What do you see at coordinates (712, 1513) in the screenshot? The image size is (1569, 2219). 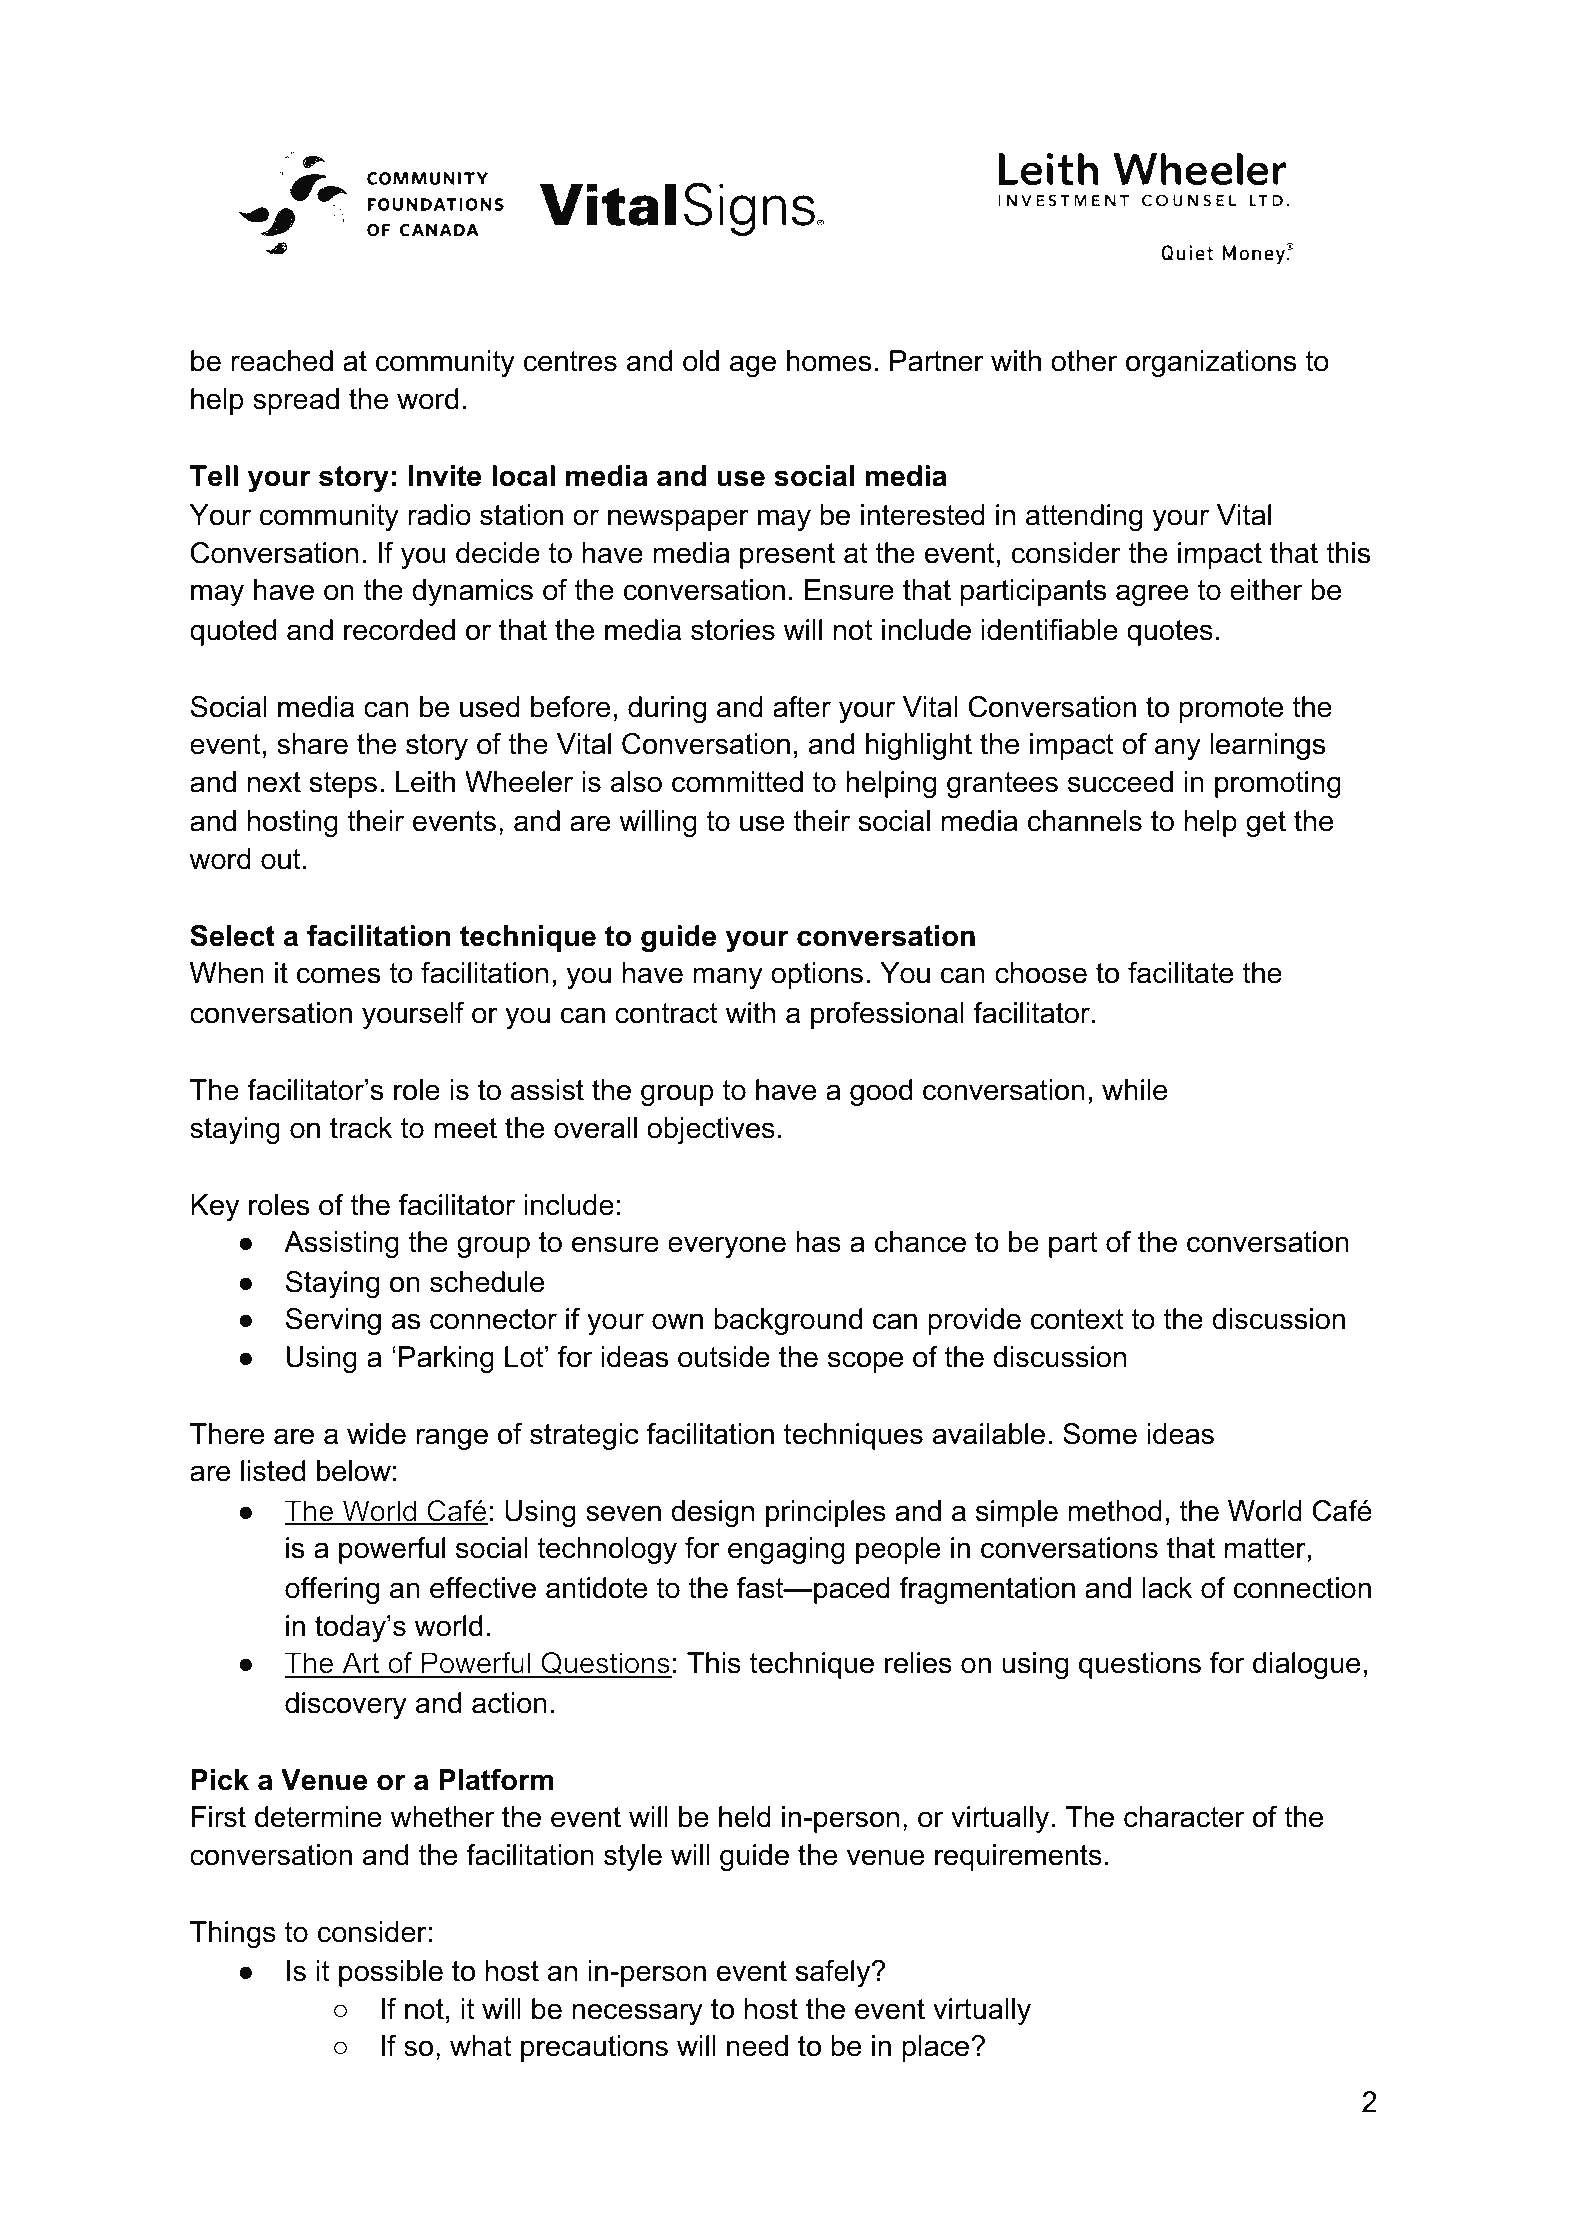 I see `design` at bounding box center [712, 1513].
